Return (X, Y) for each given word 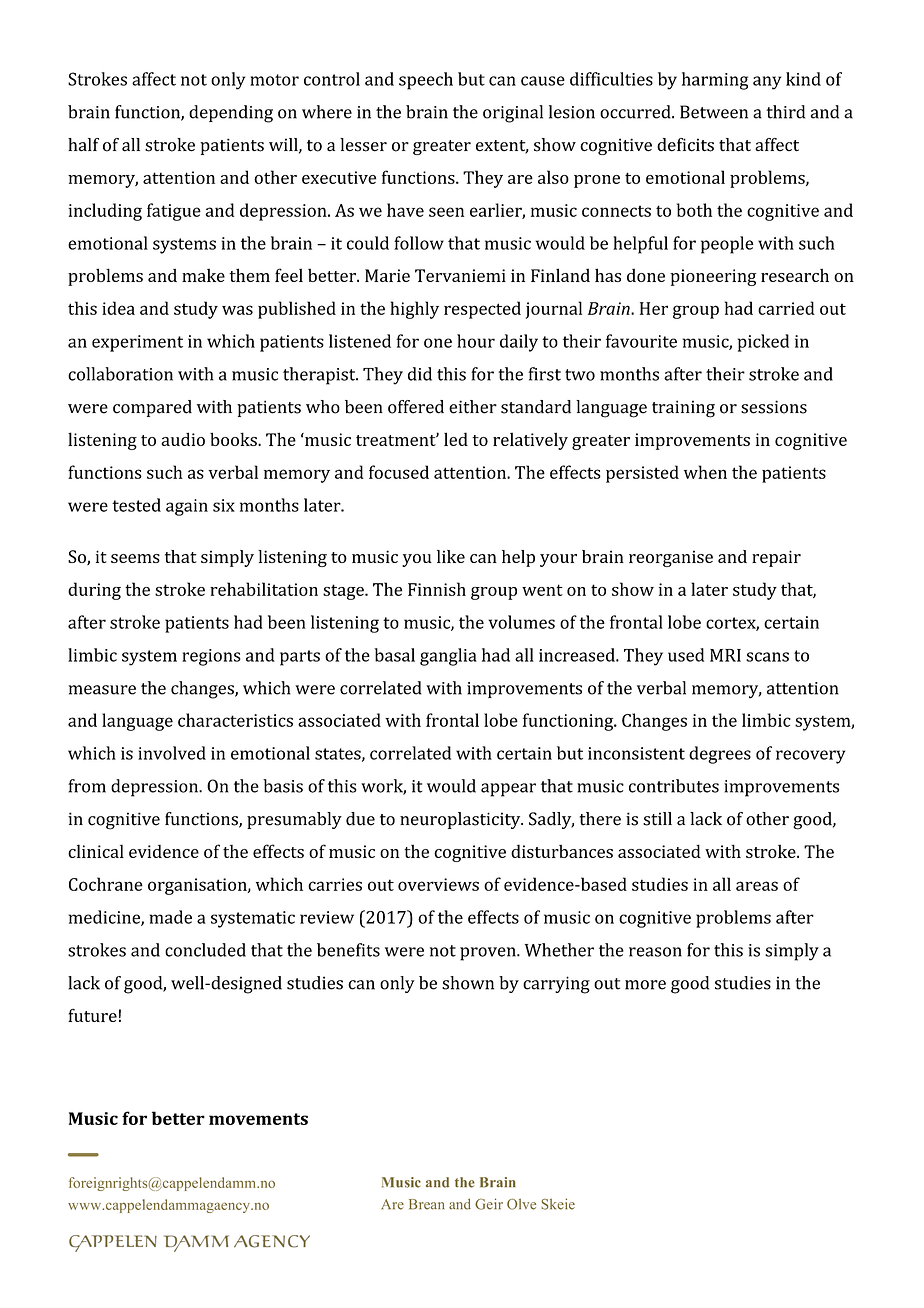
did (420, 374)
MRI (725, 655)
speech (426, 81)
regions (211, 657)
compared (152, 408)
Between (714, 112)
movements (258, 1119)
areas (757, 886)
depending (231, 114)
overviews (438, 884)
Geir (489, 1204)
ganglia (448, 657)
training (683, 409)
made (171, 917)
